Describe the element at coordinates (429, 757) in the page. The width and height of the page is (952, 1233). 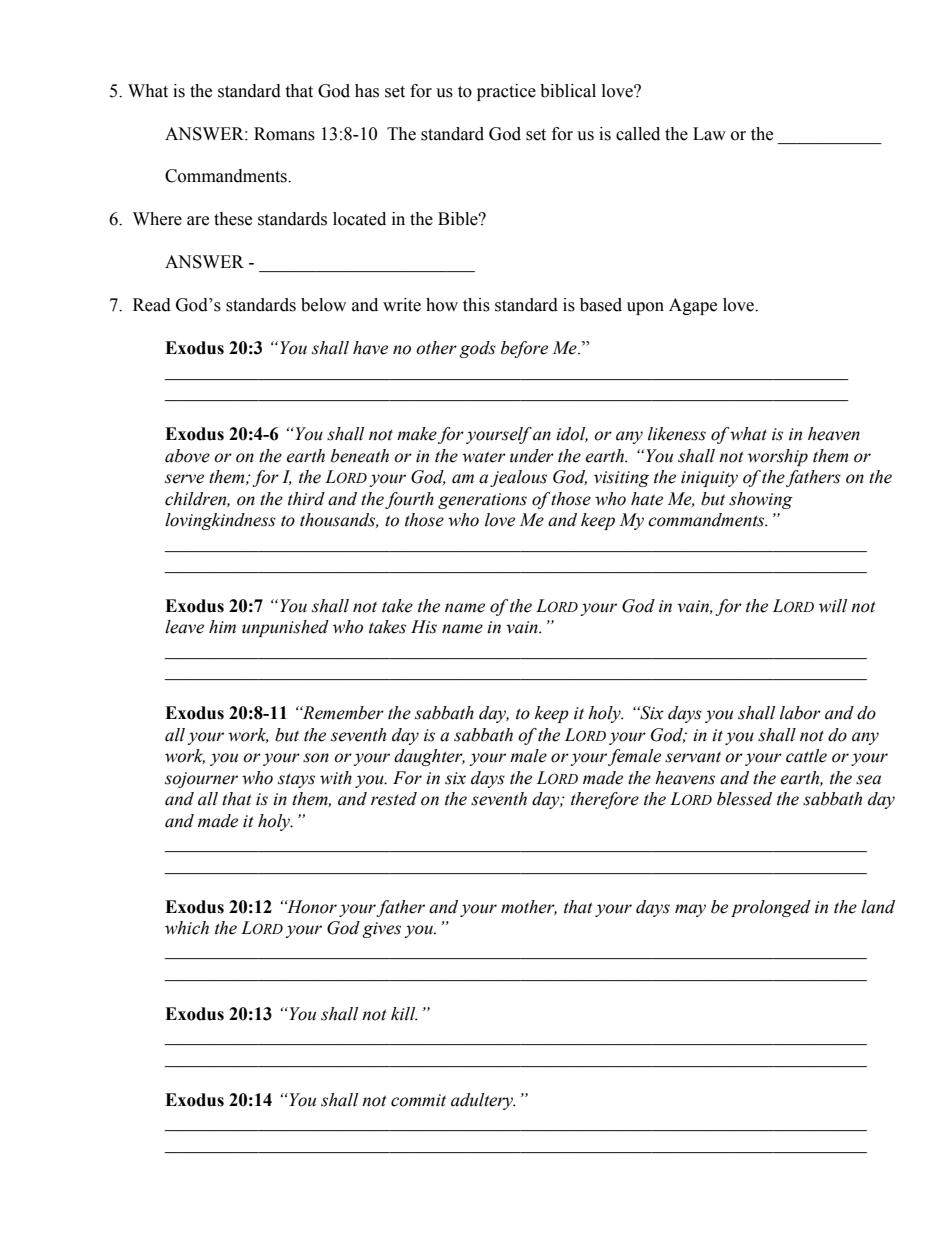
I see `daughter` at that location.
